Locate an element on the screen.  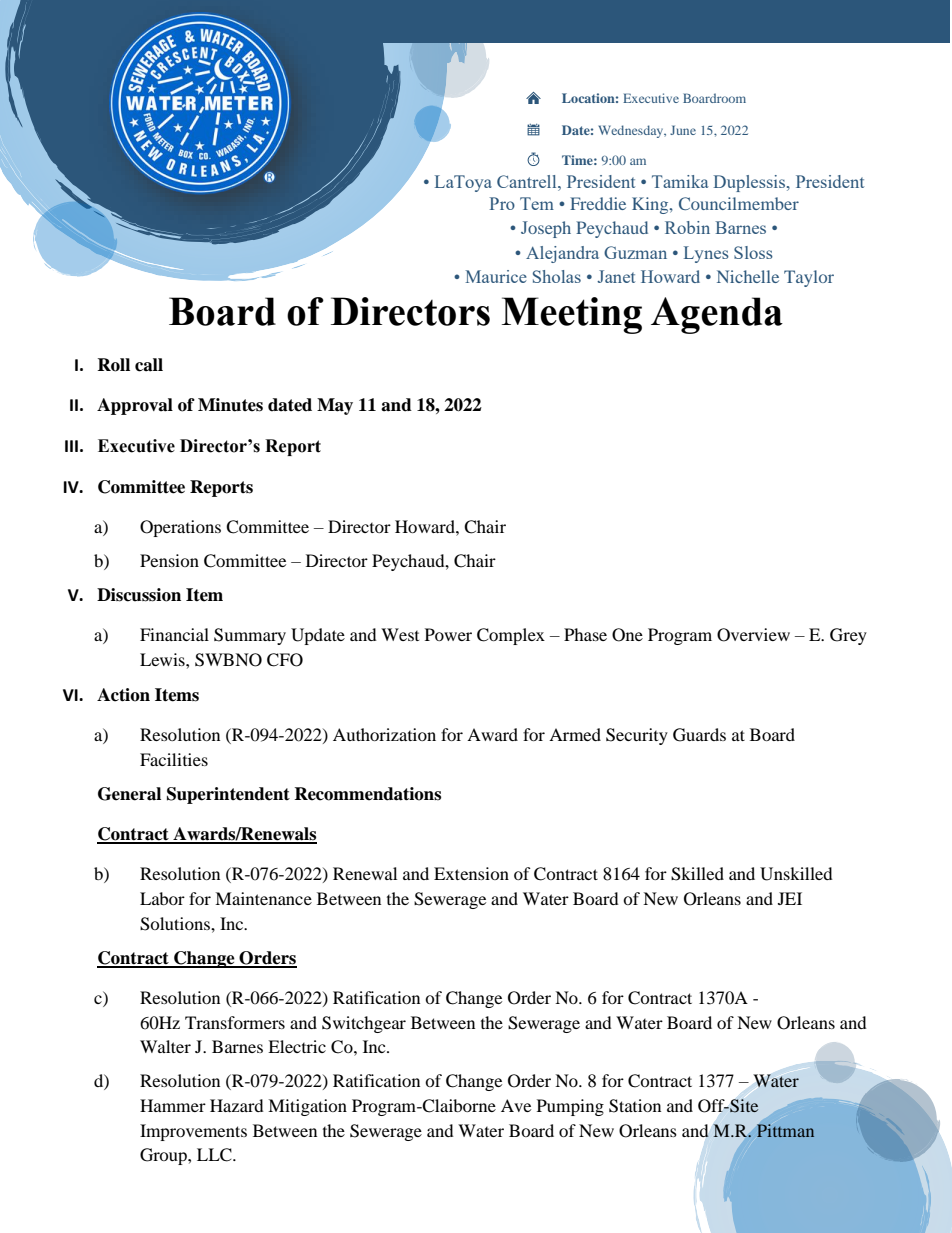
Power is located at coordinates (448, 634).
